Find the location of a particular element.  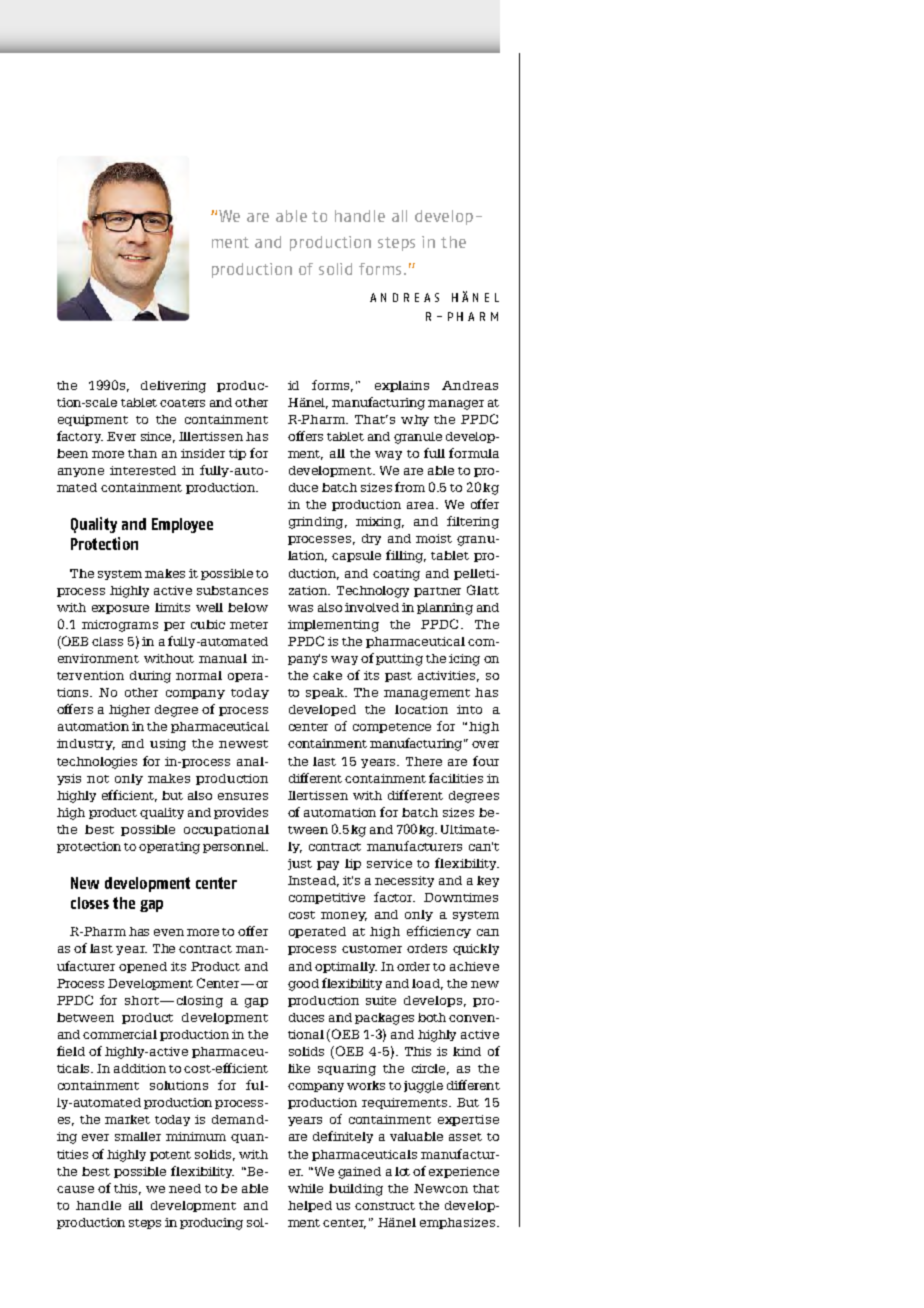

smaller is located at coordinates (138, 1136).
